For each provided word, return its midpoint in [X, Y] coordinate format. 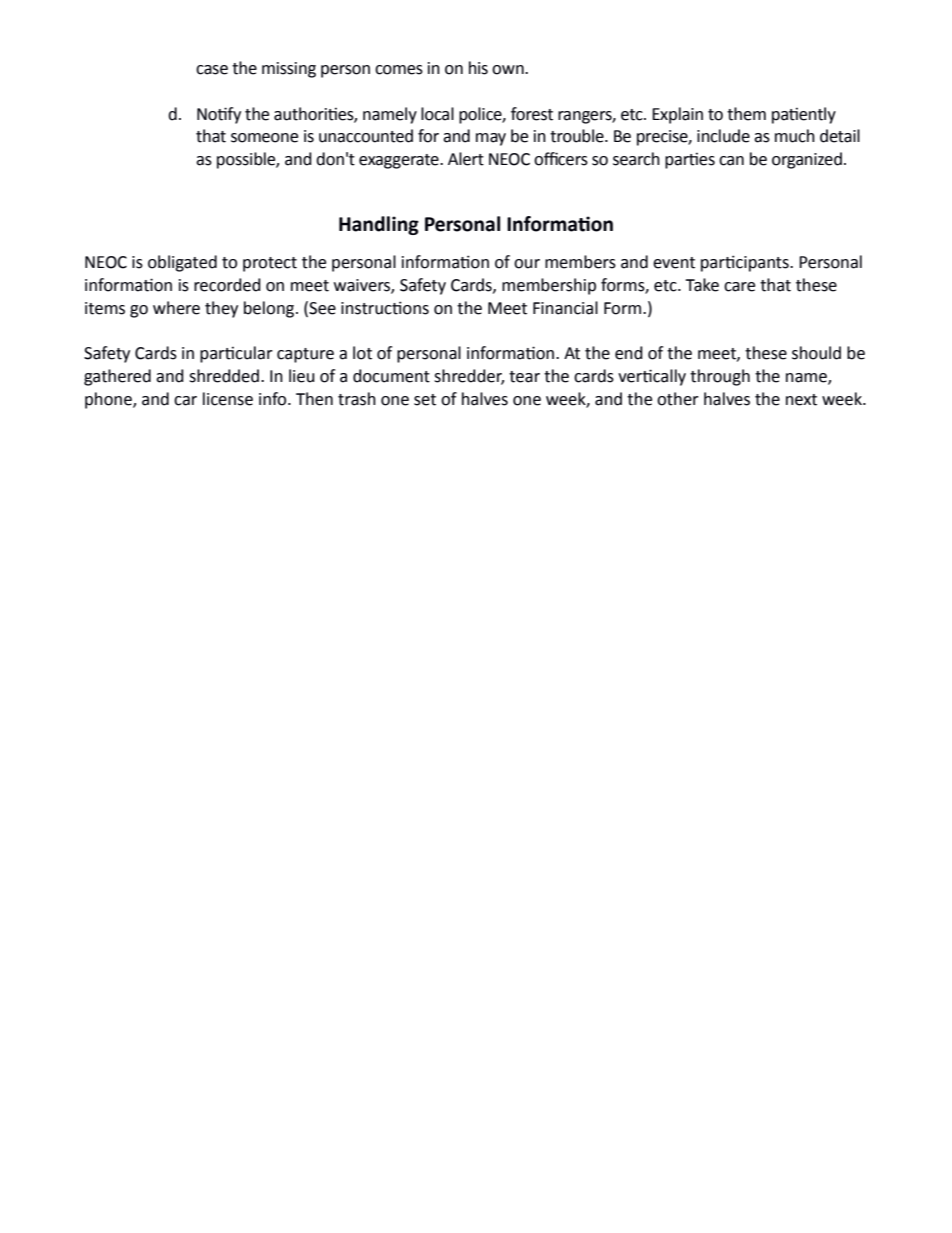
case [212, 70]
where [176, 308]
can [731, 161]
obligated [182, 263]
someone [264, 138]
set [425, 400]
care [739, 287]
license [228, 399]
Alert [466, 159]
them [746, 114]
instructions [385, 308]
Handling [379, 225]
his [478, 68]
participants [746, 263]
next [801, 400]
